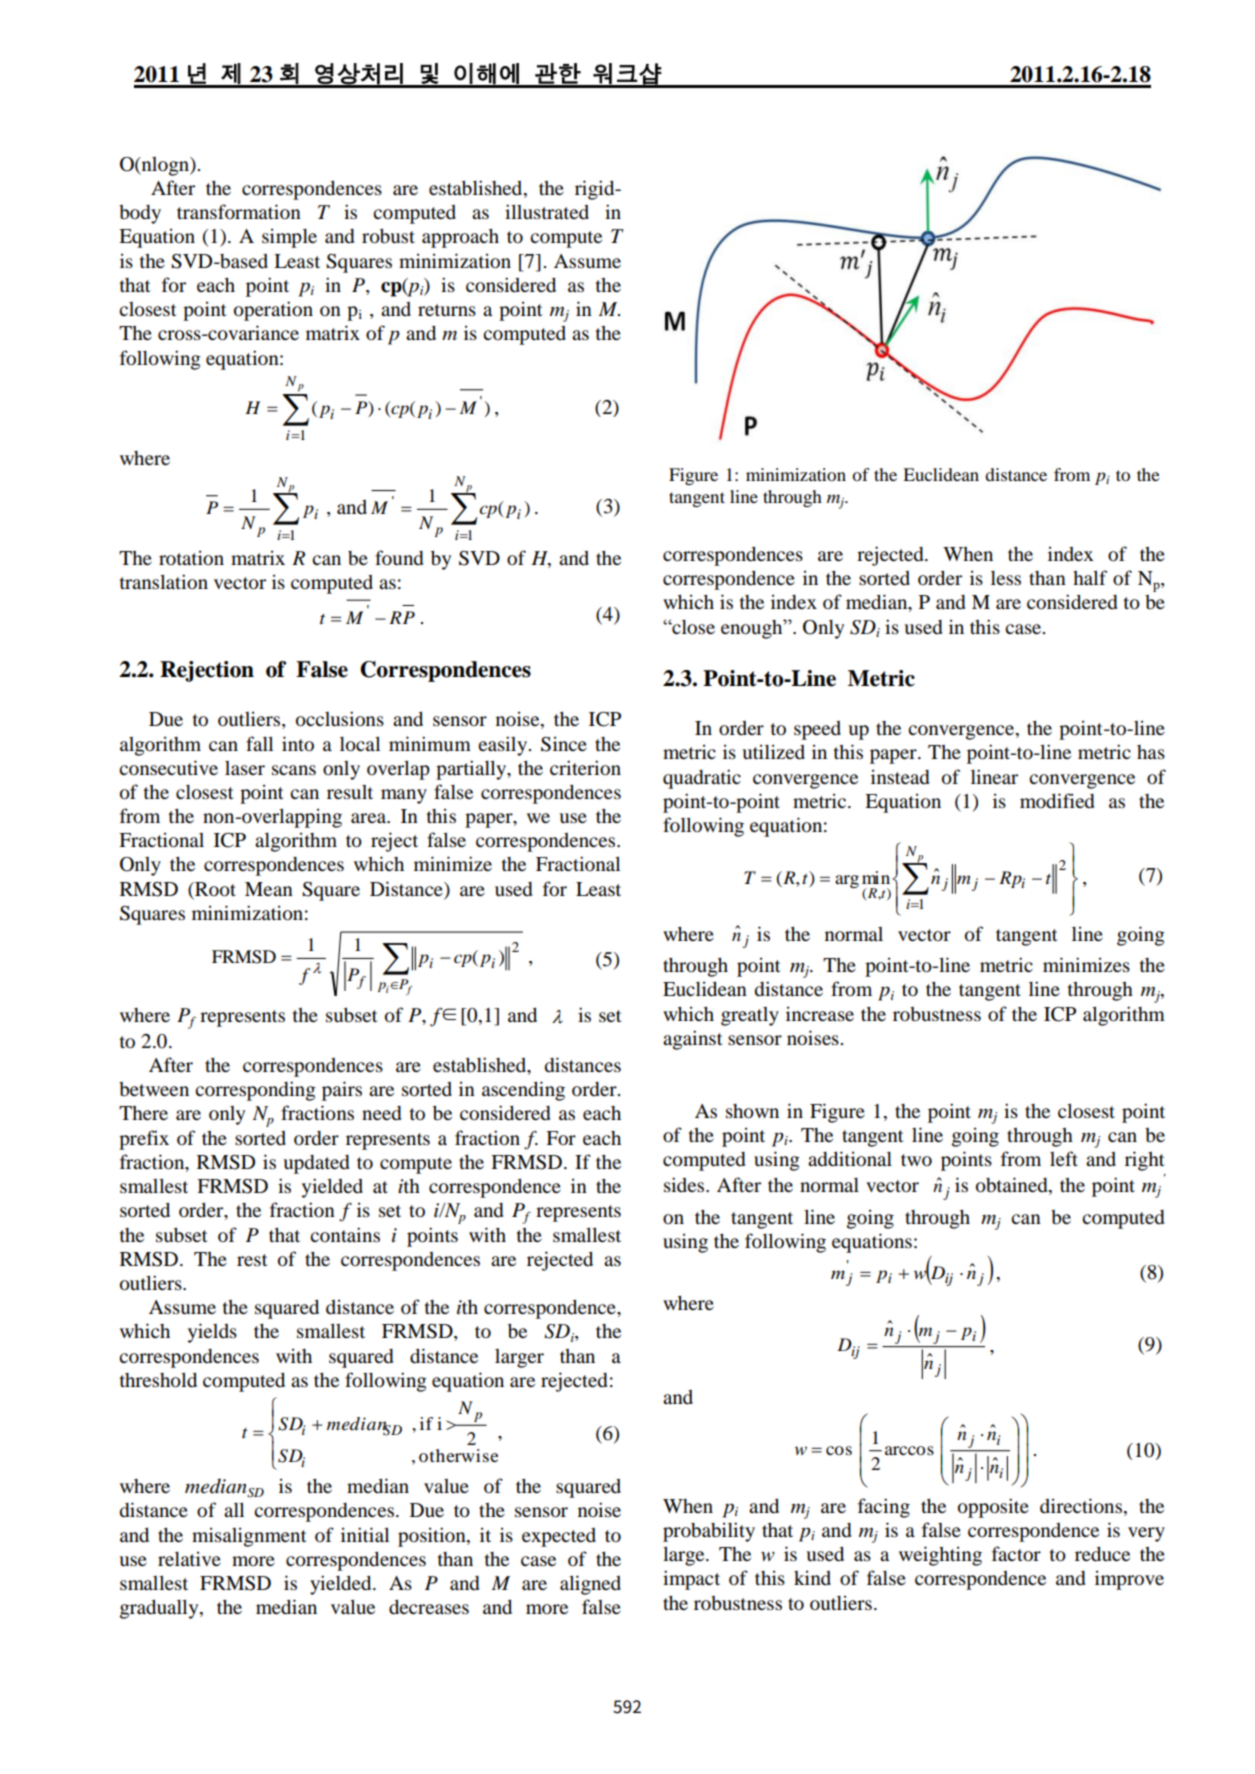 The width and height of the image is (1255, 1774). I want to click on less, so click(1006, 578).
